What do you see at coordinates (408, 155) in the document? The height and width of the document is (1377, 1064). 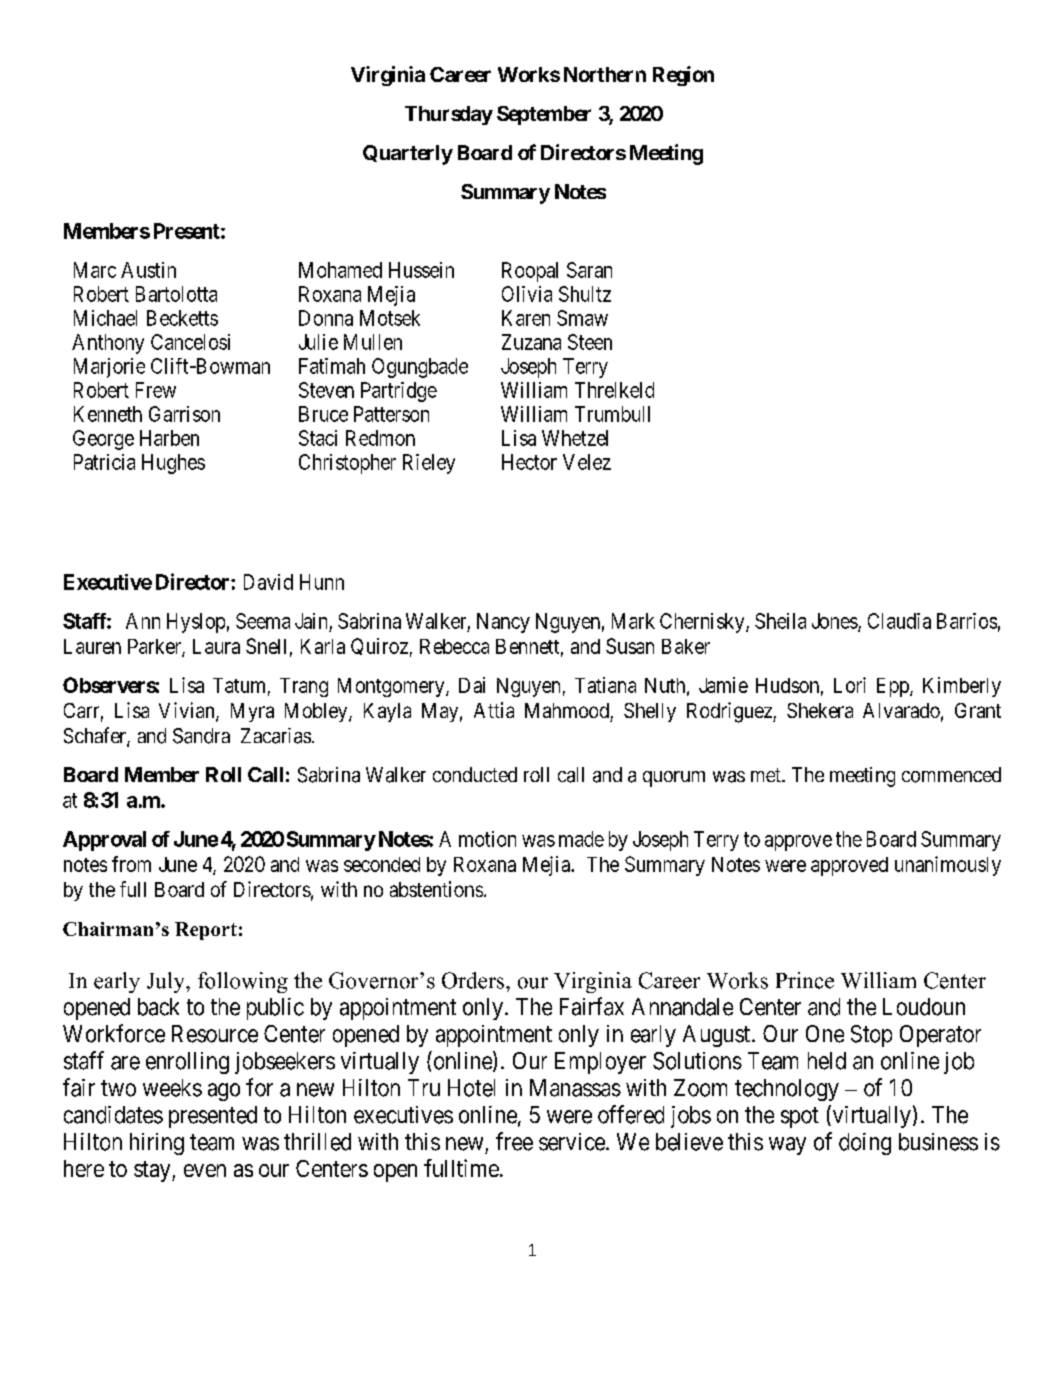 I see `Quarterly` at bounding box center [408, 155].
